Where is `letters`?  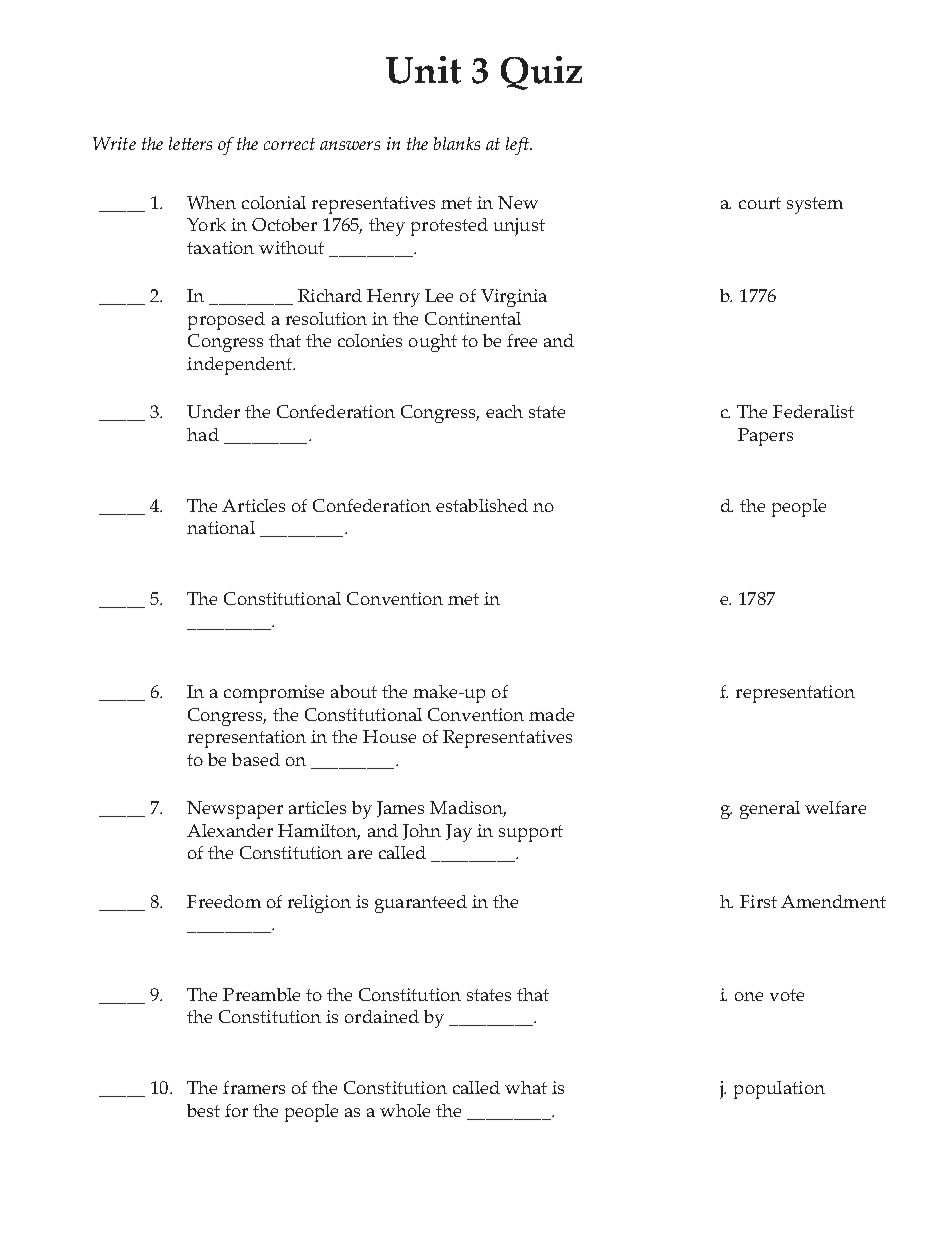
letters is located at coordinates (190, 143).
